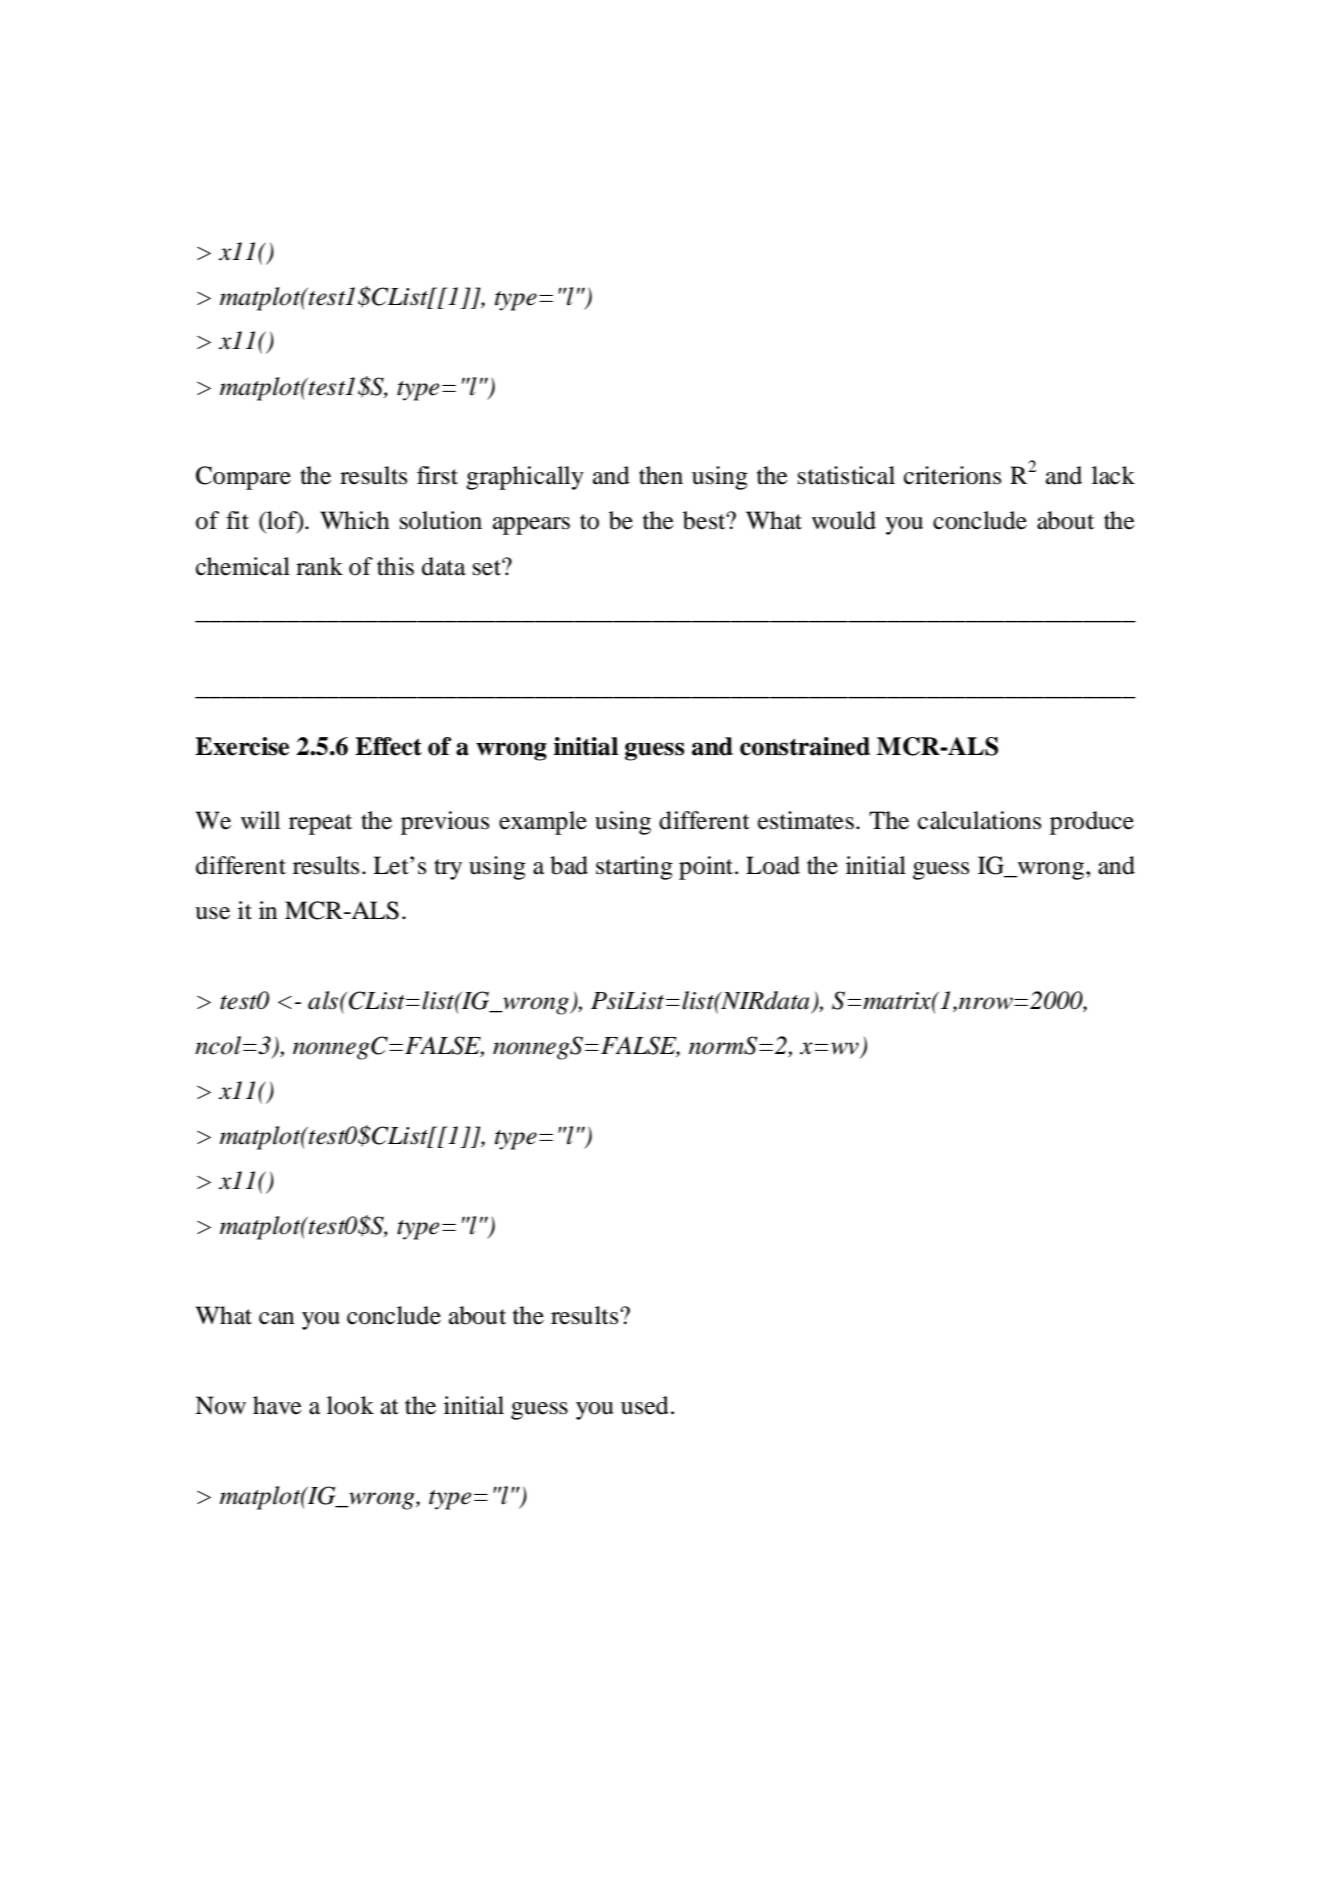 The width and height of the page is (1329, 1880). What do you see at coordinates (276, 1318) in the page?
I see `can` at bounding box center [276, 1318].
